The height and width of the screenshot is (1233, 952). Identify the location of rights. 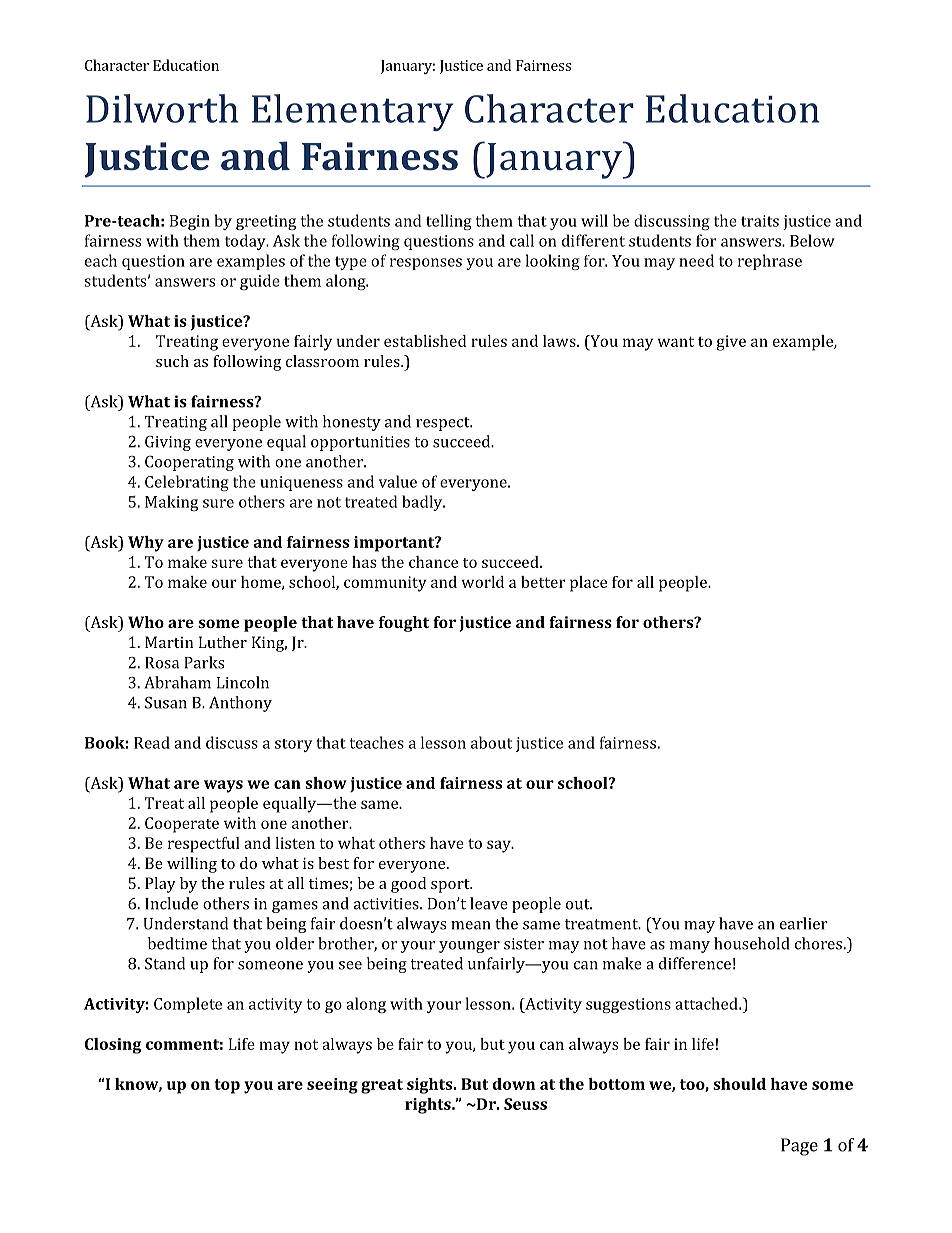
(429, 1106).
